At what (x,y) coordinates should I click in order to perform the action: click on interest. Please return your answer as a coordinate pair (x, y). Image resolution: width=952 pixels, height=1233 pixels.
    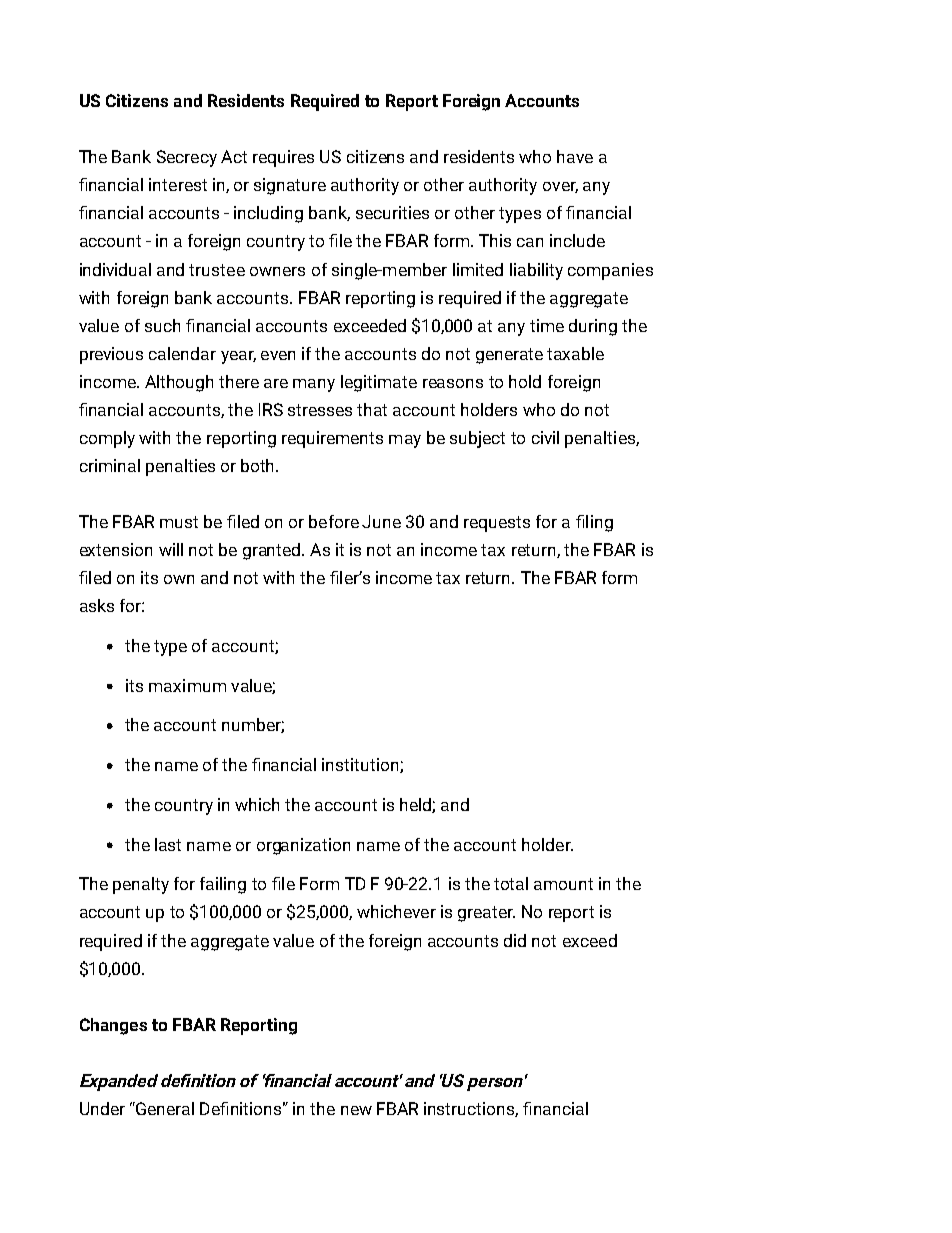
    Looking at the image, I should click on (178, 184).
